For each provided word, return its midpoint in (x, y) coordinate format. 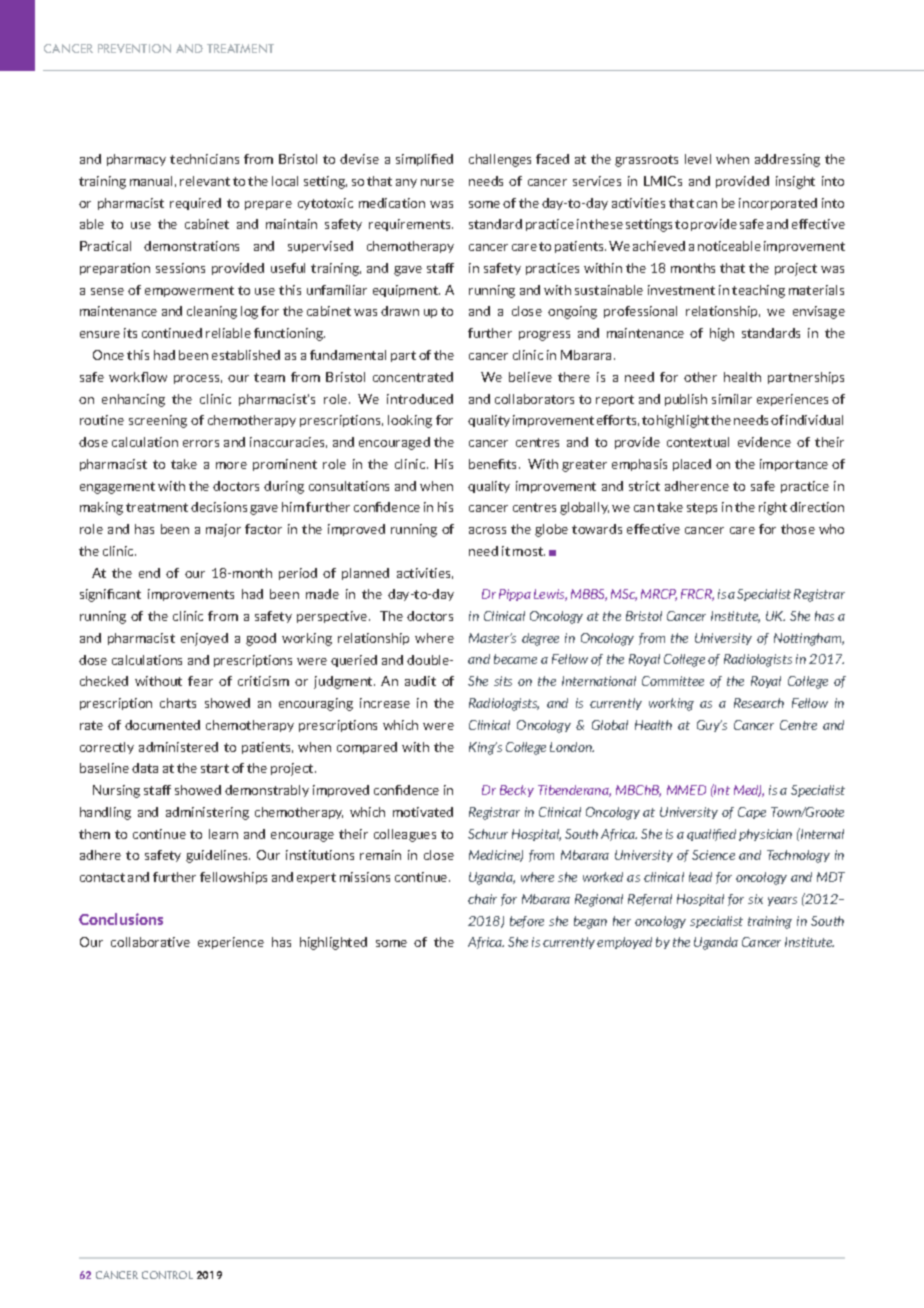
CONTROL (167, 1275)
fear (200, 681)
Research (759, 703)
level (698, 159)
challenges (500, 160)
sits (503, 681)
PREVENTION (134, 48)
